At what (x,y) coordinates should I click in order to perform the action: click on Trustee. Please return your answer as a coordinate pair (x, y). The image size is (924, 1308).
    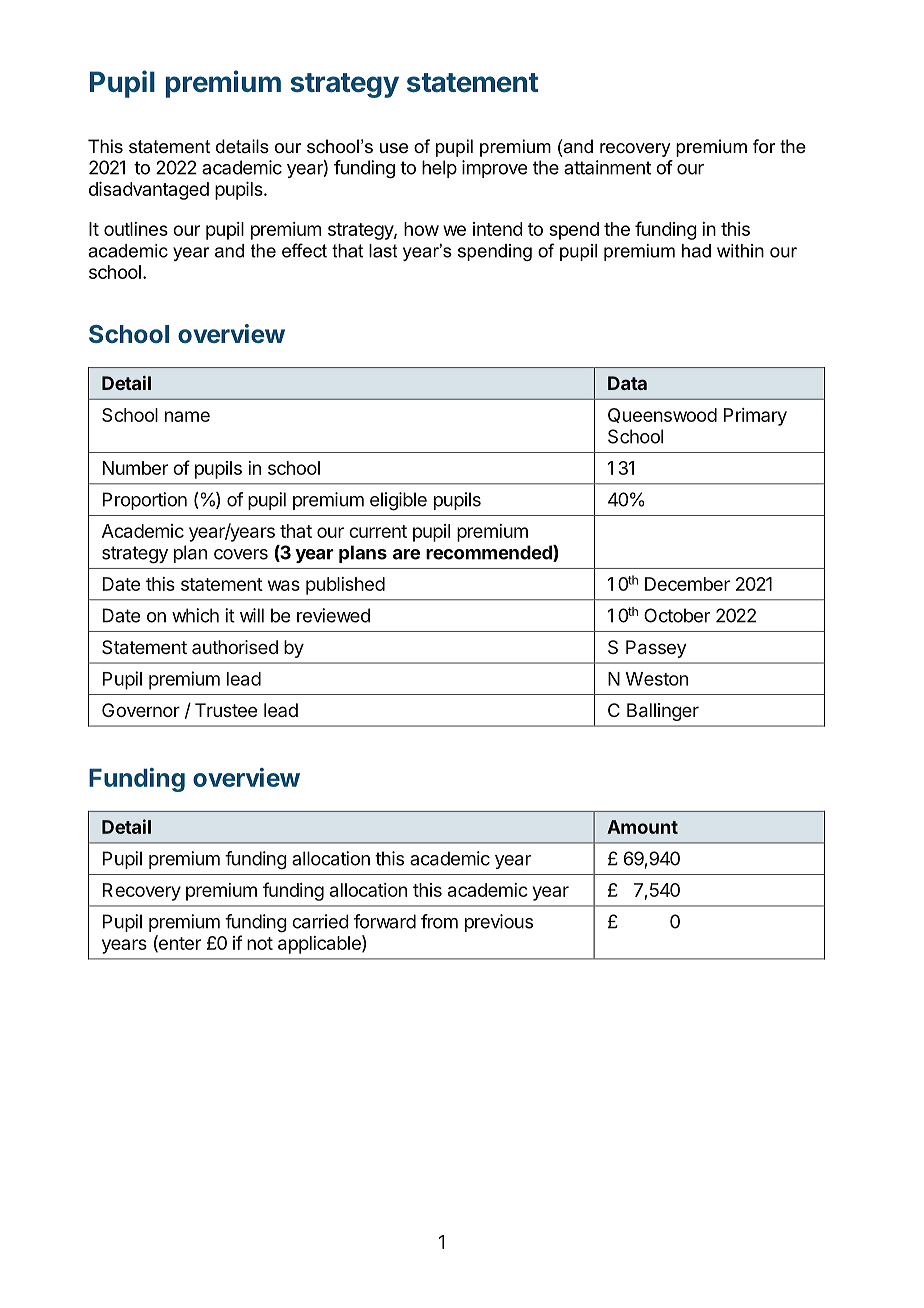
    Looking at the image, I should click on (226, 710).
